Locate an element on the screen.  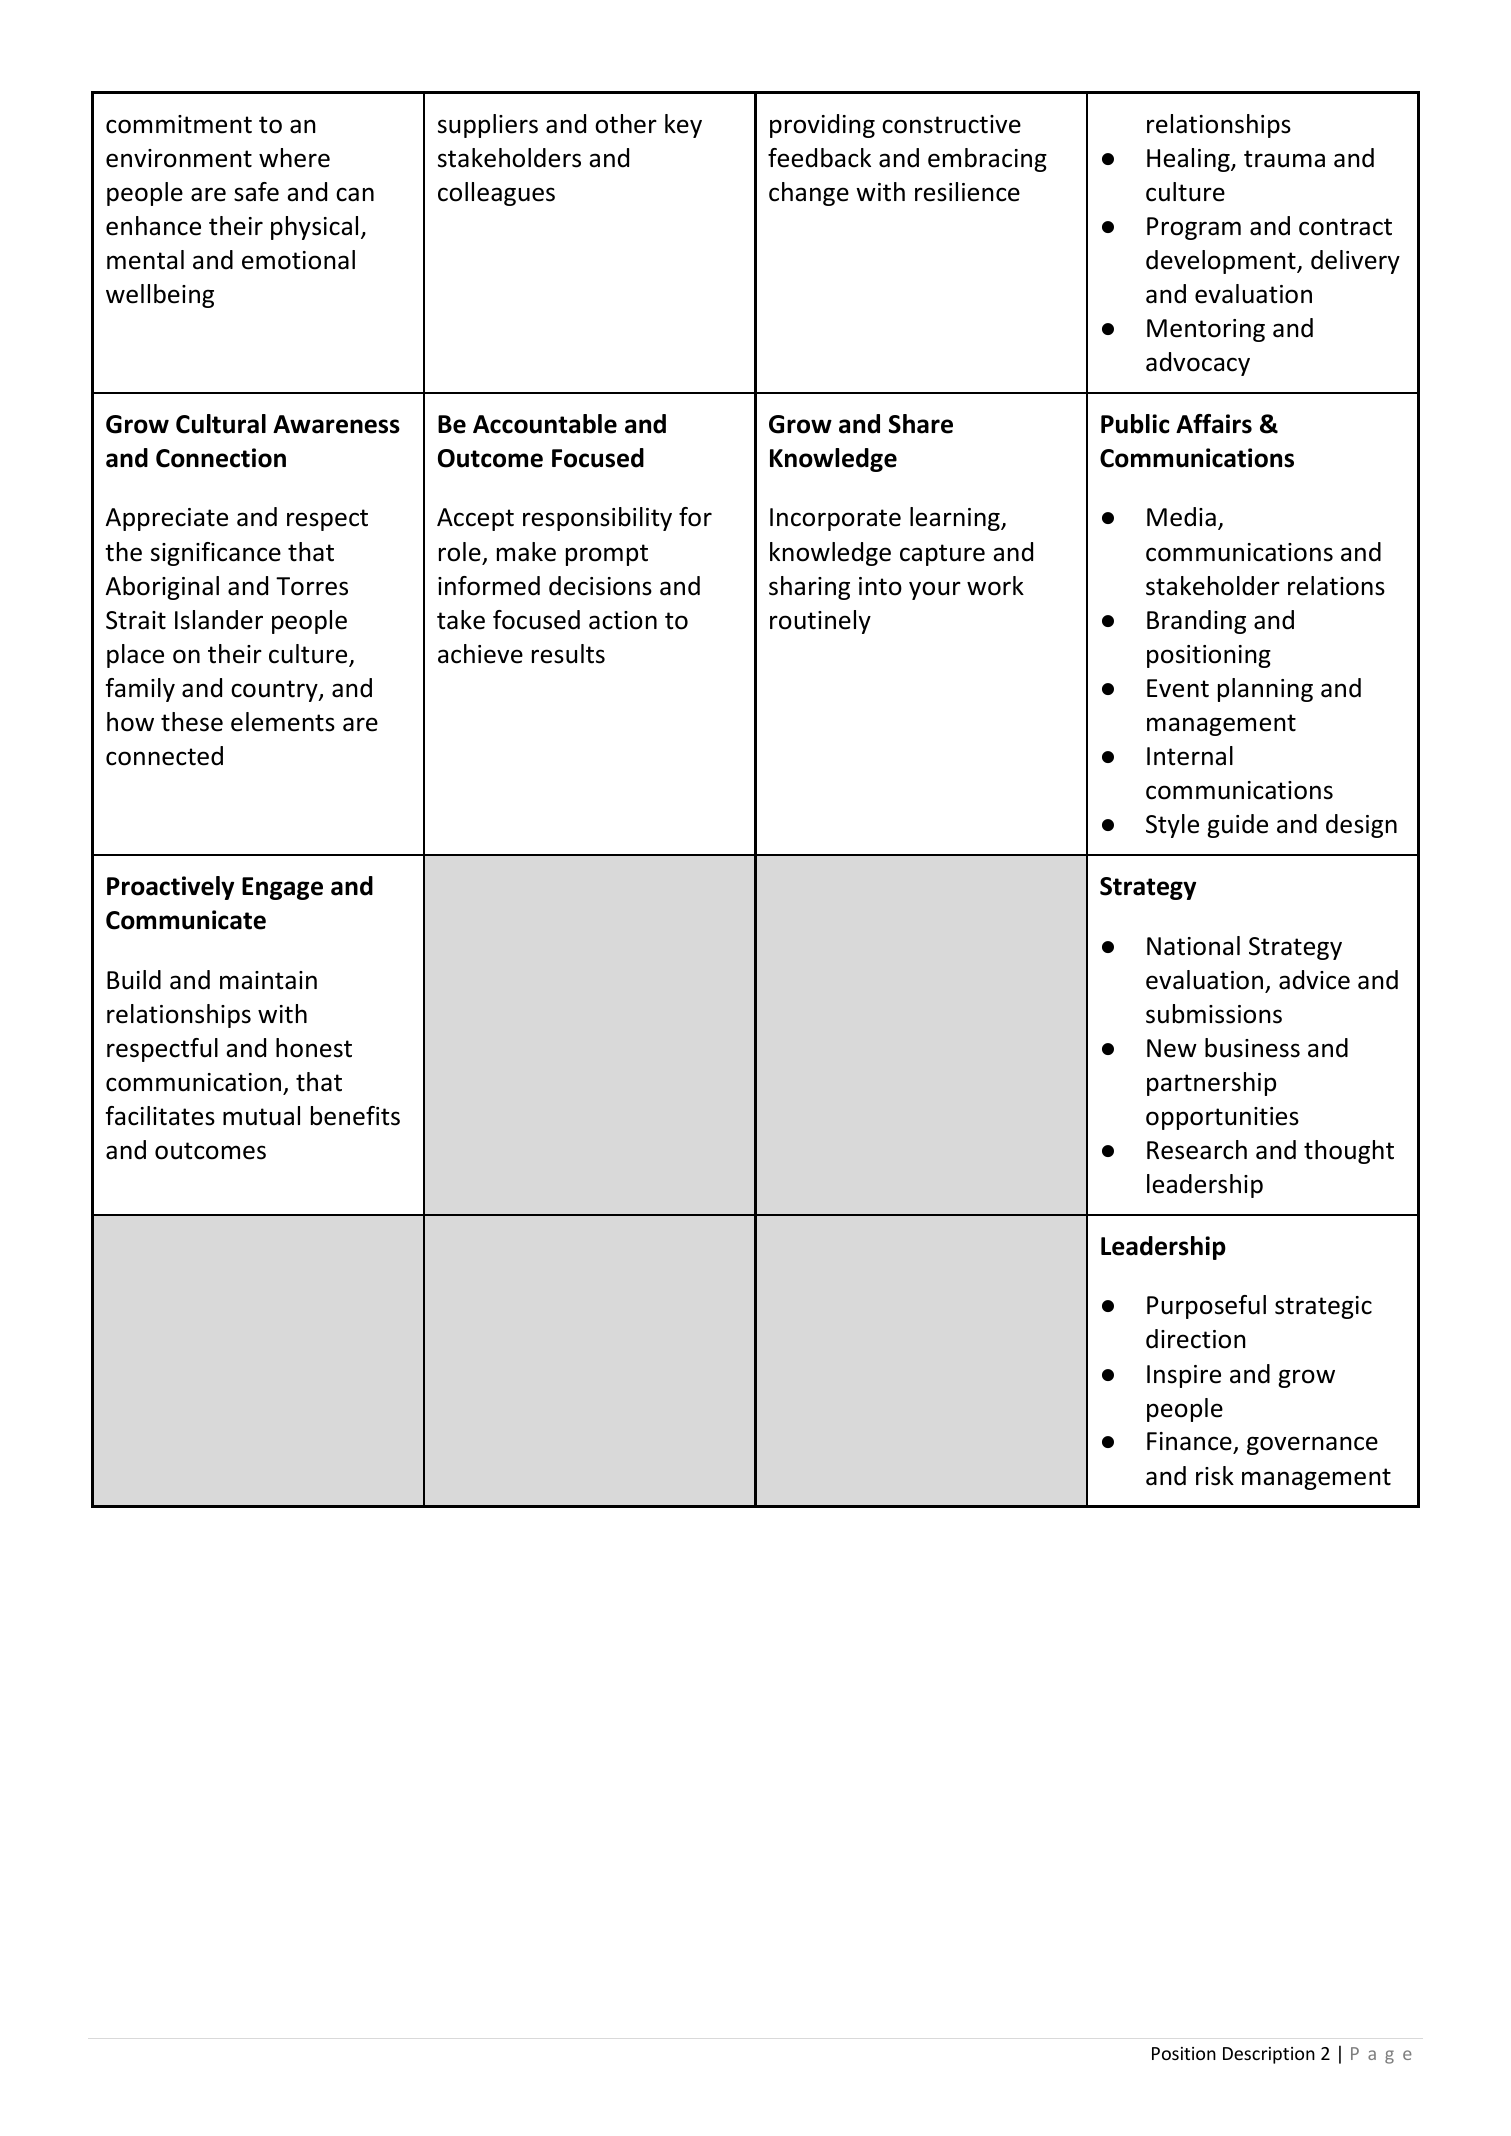
Branding is located at coordinates (1196, 622).
